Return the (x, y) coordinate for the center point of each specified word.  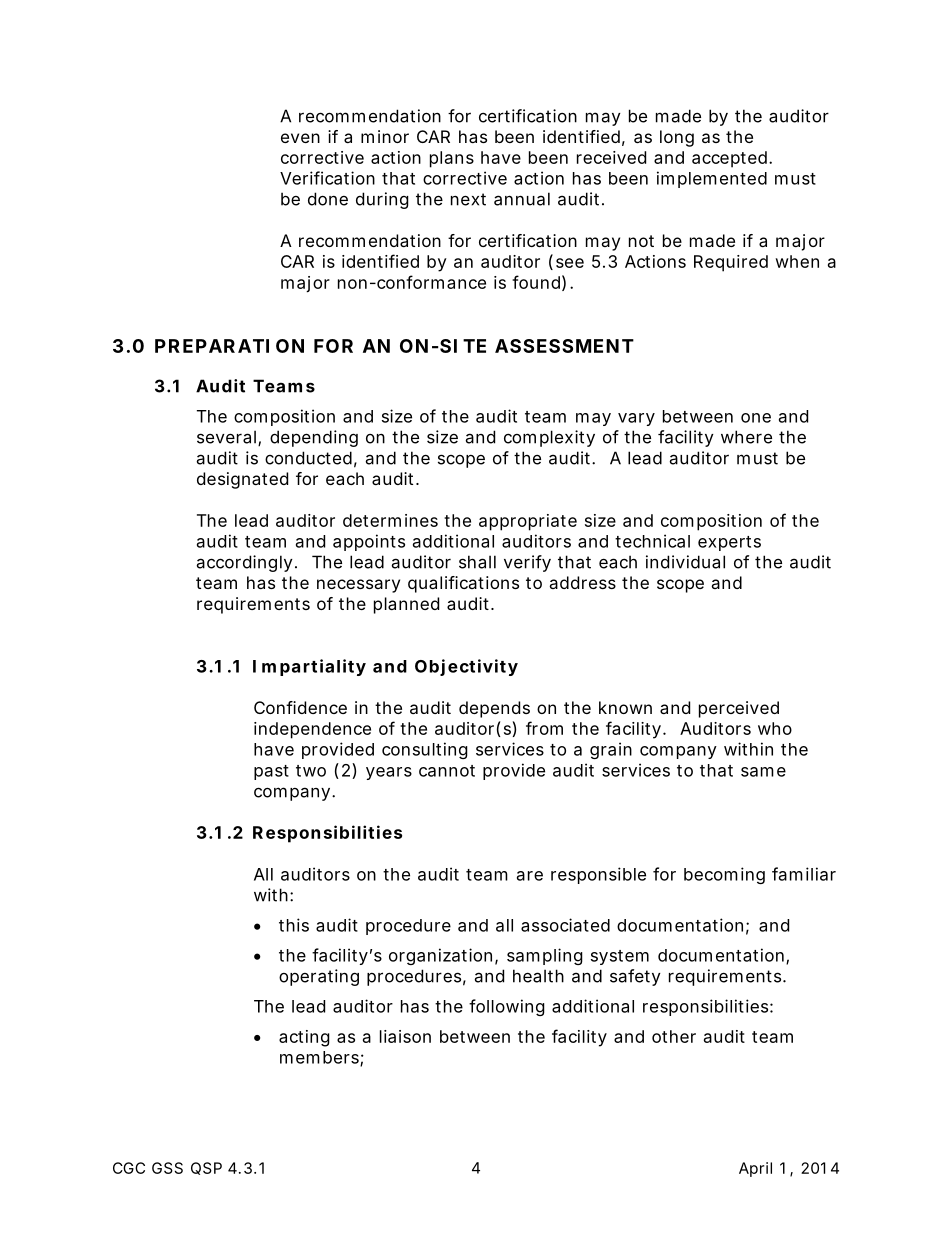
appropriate (528, 522)
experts (729, 543)
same (763, 772)
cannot (447, 771)
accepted (729, 159)
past (271, 772)
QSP (206, 1168)
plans (452, 159)
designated (242, 480)
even (300, 138)
